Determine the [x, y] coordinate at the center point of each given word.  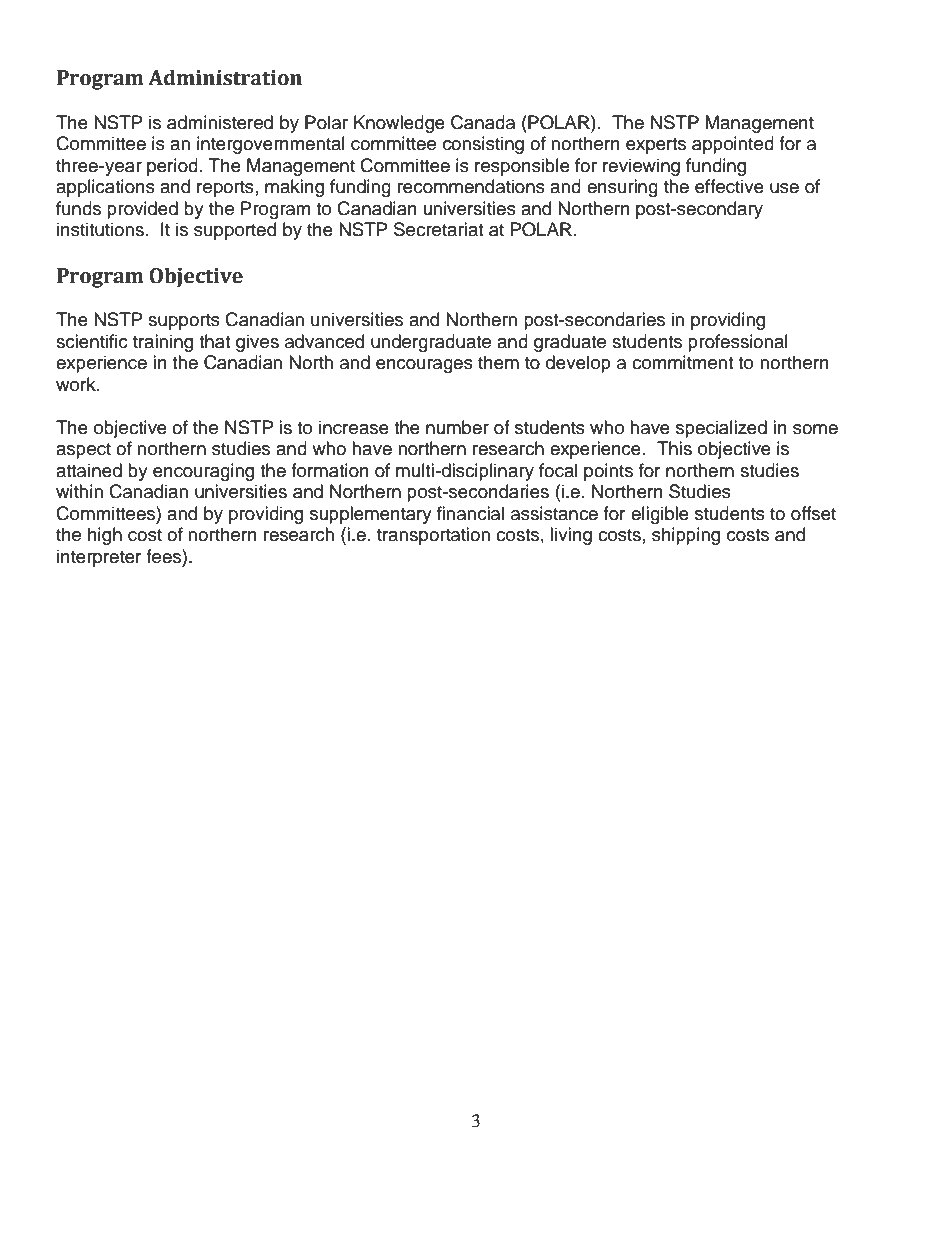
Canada [483, 122]
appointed [733, 145]
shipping [686, 536]
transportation [433, 536]
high [105, 536]
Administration [225, 77]
